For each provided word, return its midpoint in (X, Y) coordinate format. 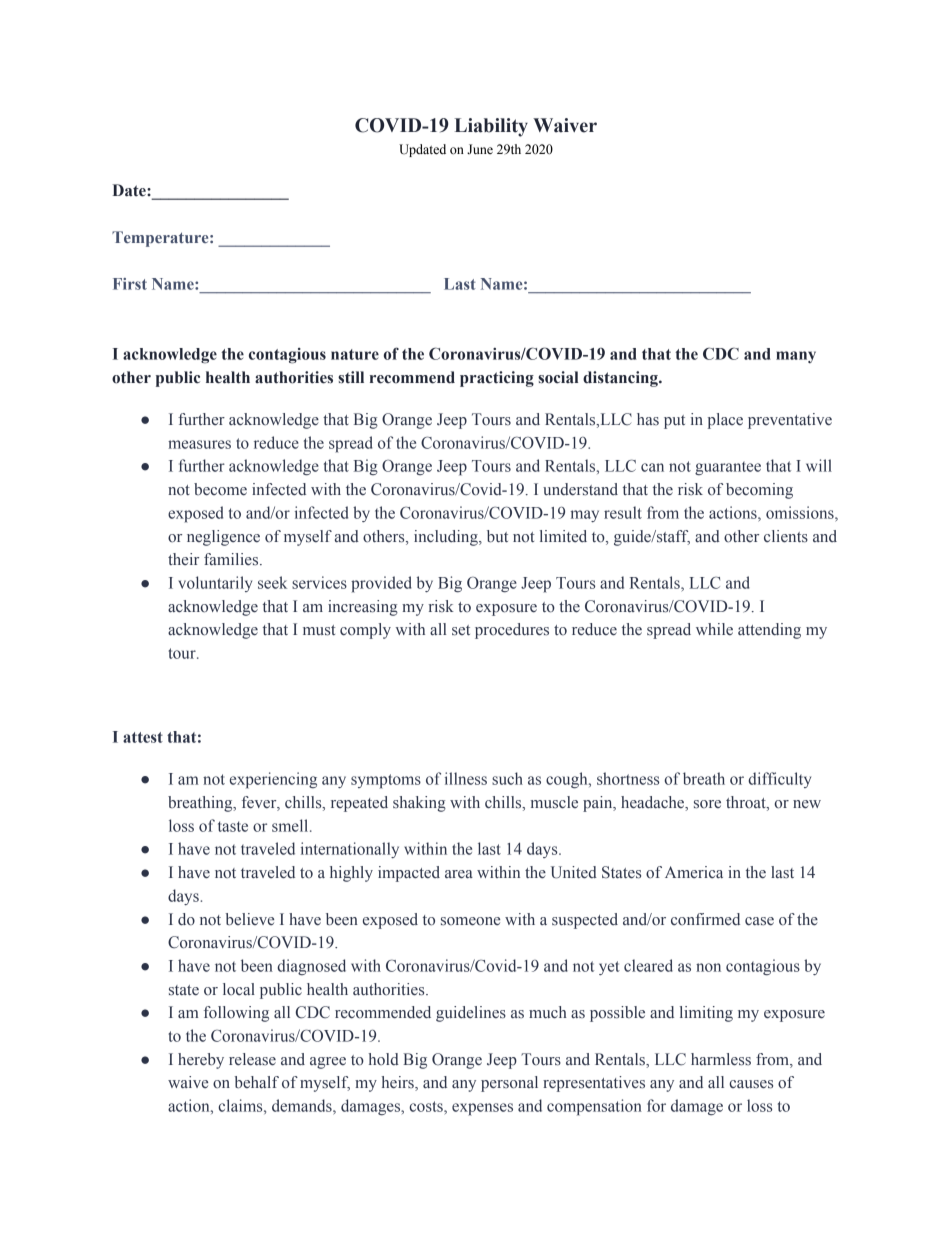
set (461, 630)
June (480, 149)
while (714, 629)
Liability (491, 127)
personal (509, 1084)
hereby (201, 1061)
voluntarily (215, 584)
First (130, 284)
